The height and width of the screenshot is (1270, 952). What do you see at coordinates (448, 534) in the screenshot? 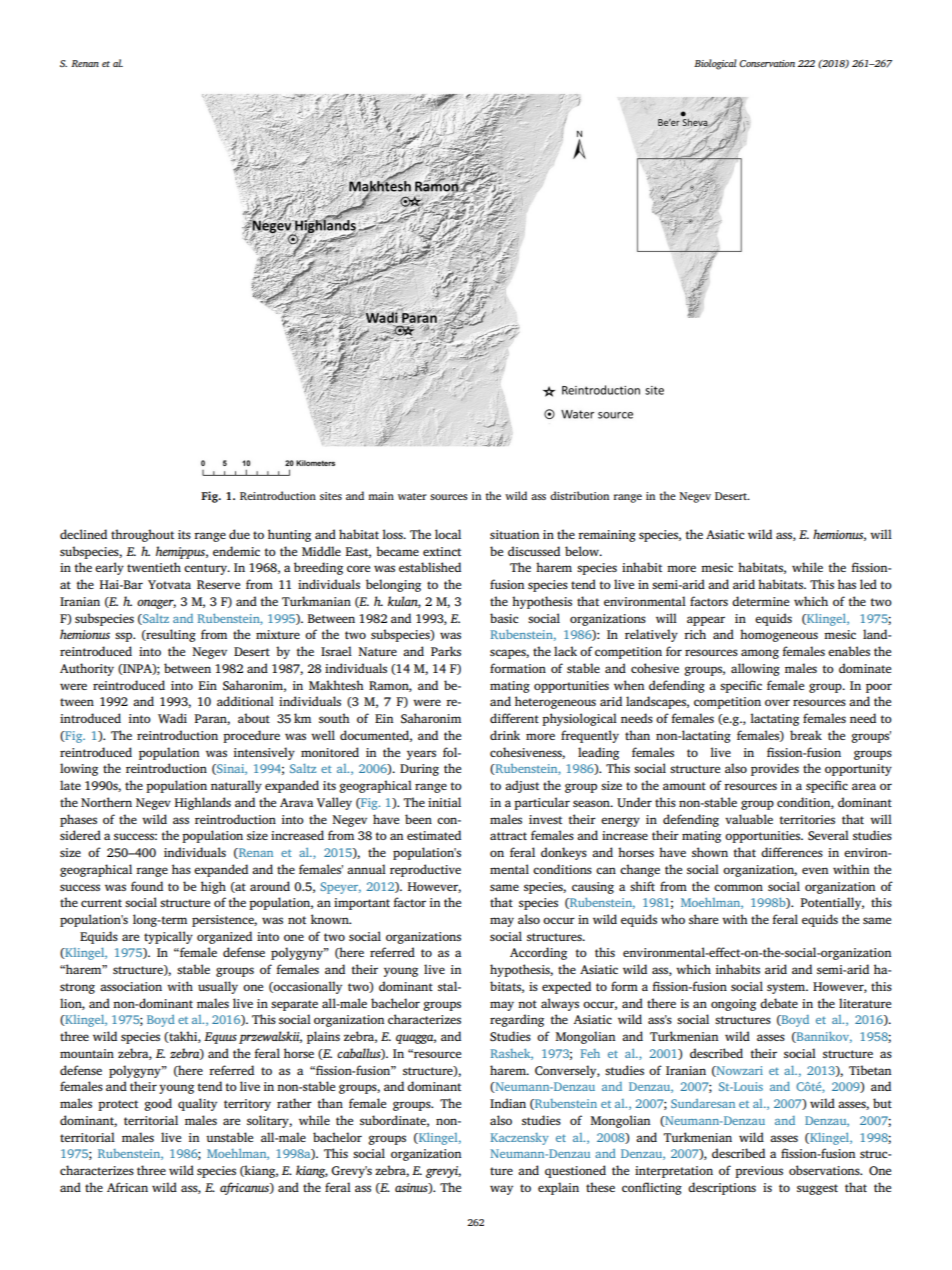
I see `local` at bounding box center [448, 534].
